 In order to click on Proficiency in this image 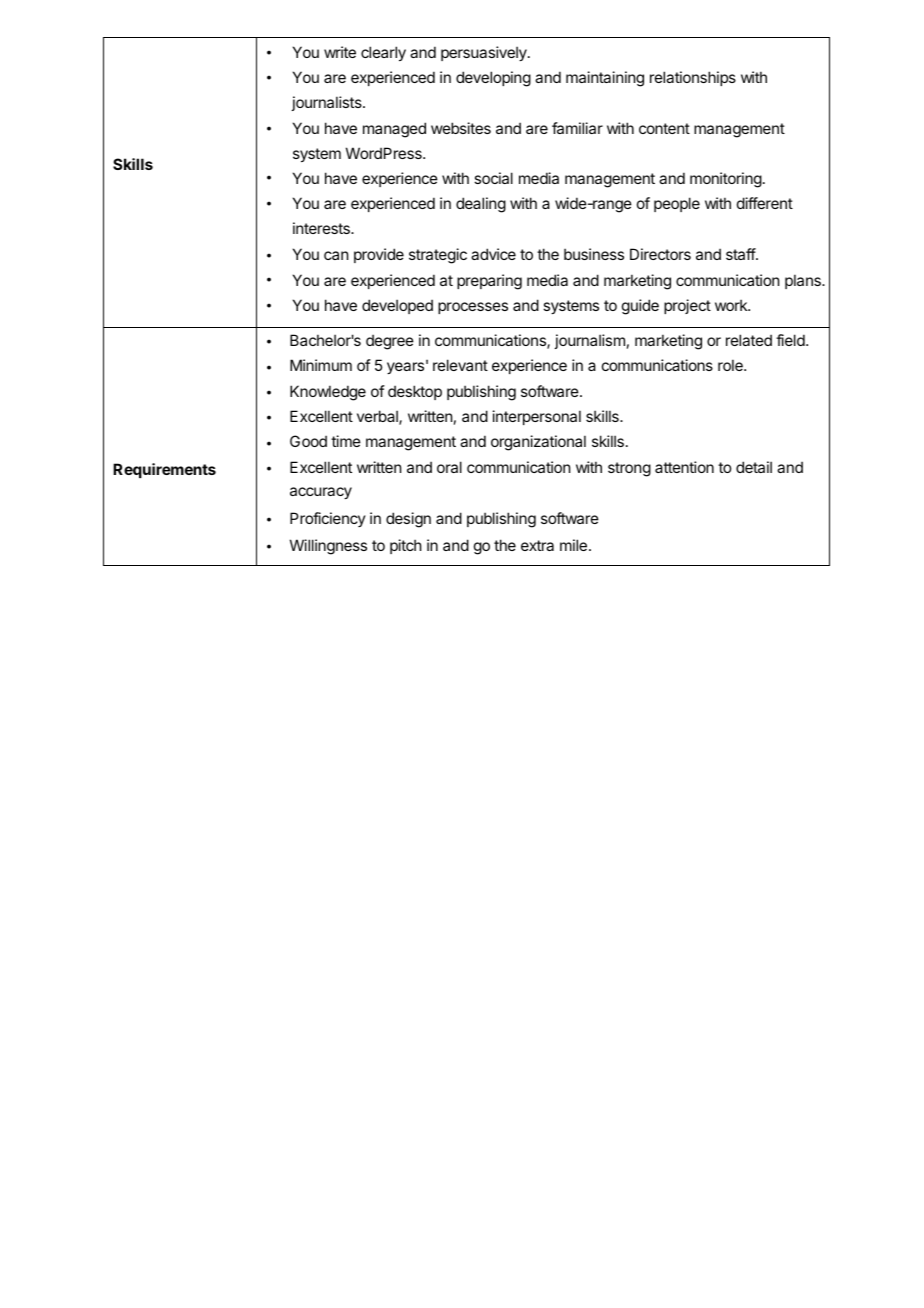, I will do `click(328, 519)`.
